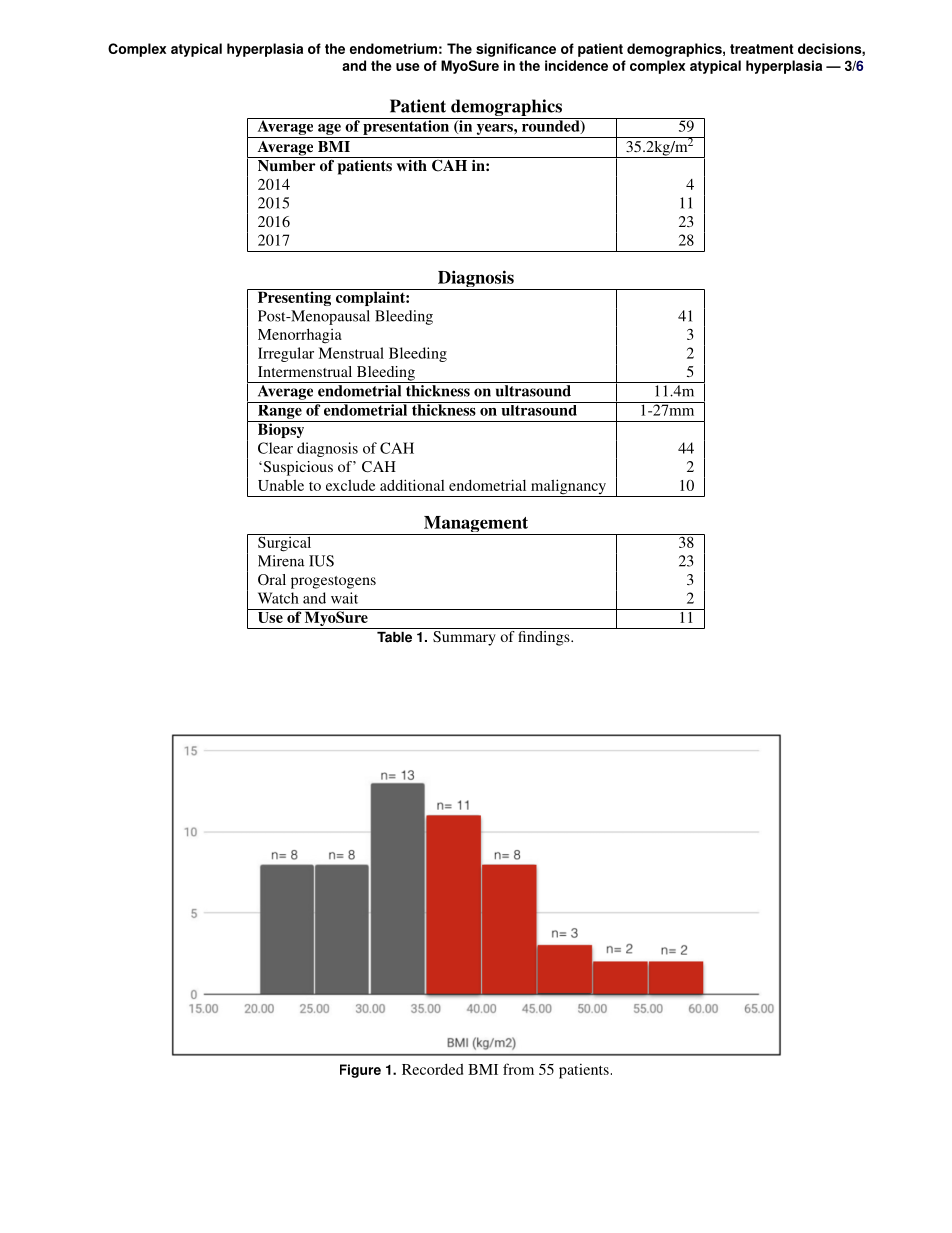  What do you see at coordinates (393, 48) in the document?
I see `endometrium` at bounding box center [393, 48].
